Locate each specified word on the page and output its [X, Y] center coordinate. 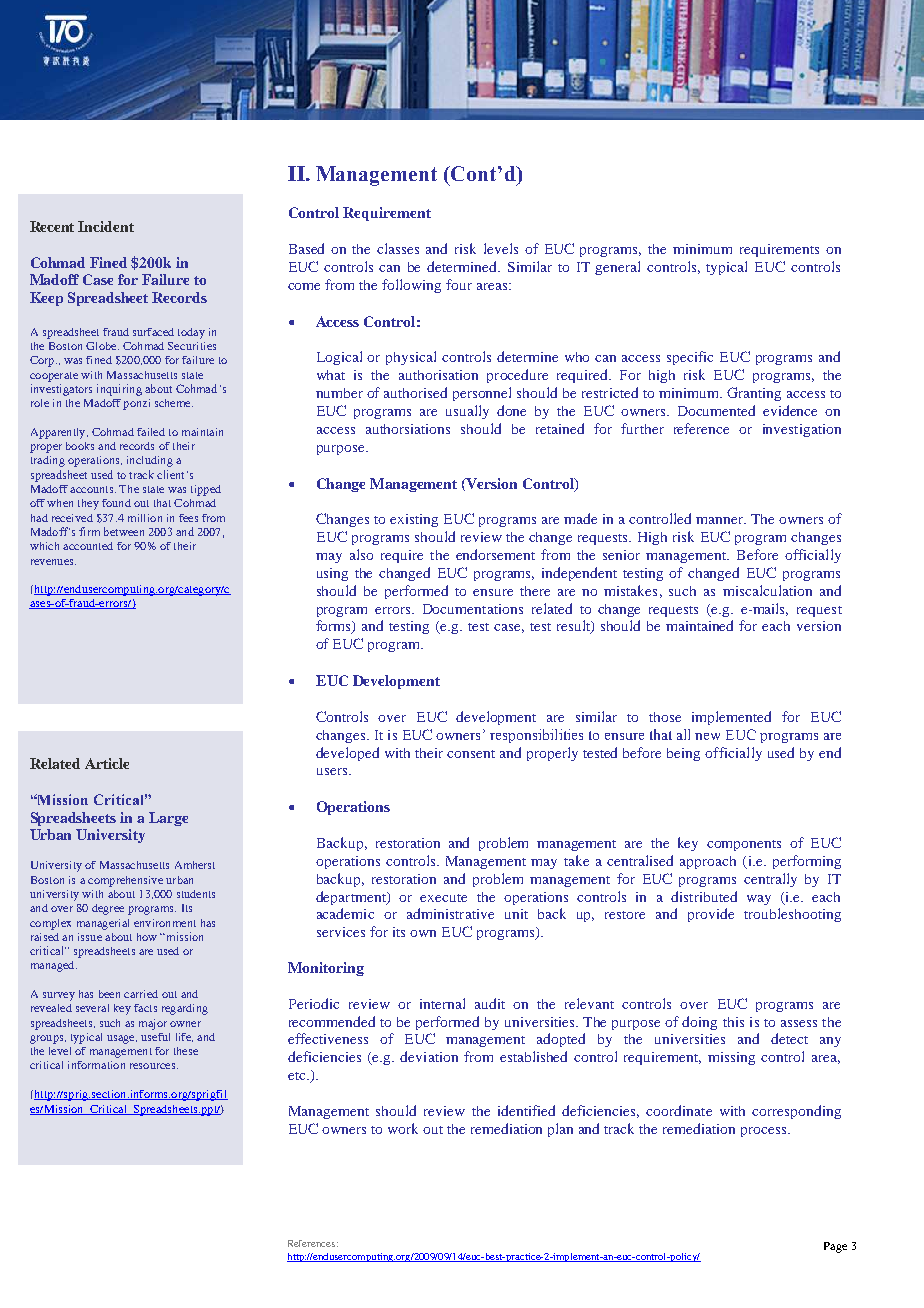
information [96, 1065]
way [759, 900]
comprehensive [125, 881]
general [617, 268]
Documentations [473, 609]
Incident [106, 226]
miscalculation [767, 590]
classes [398, 248]
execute [443, 898]
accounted [88, 546]
